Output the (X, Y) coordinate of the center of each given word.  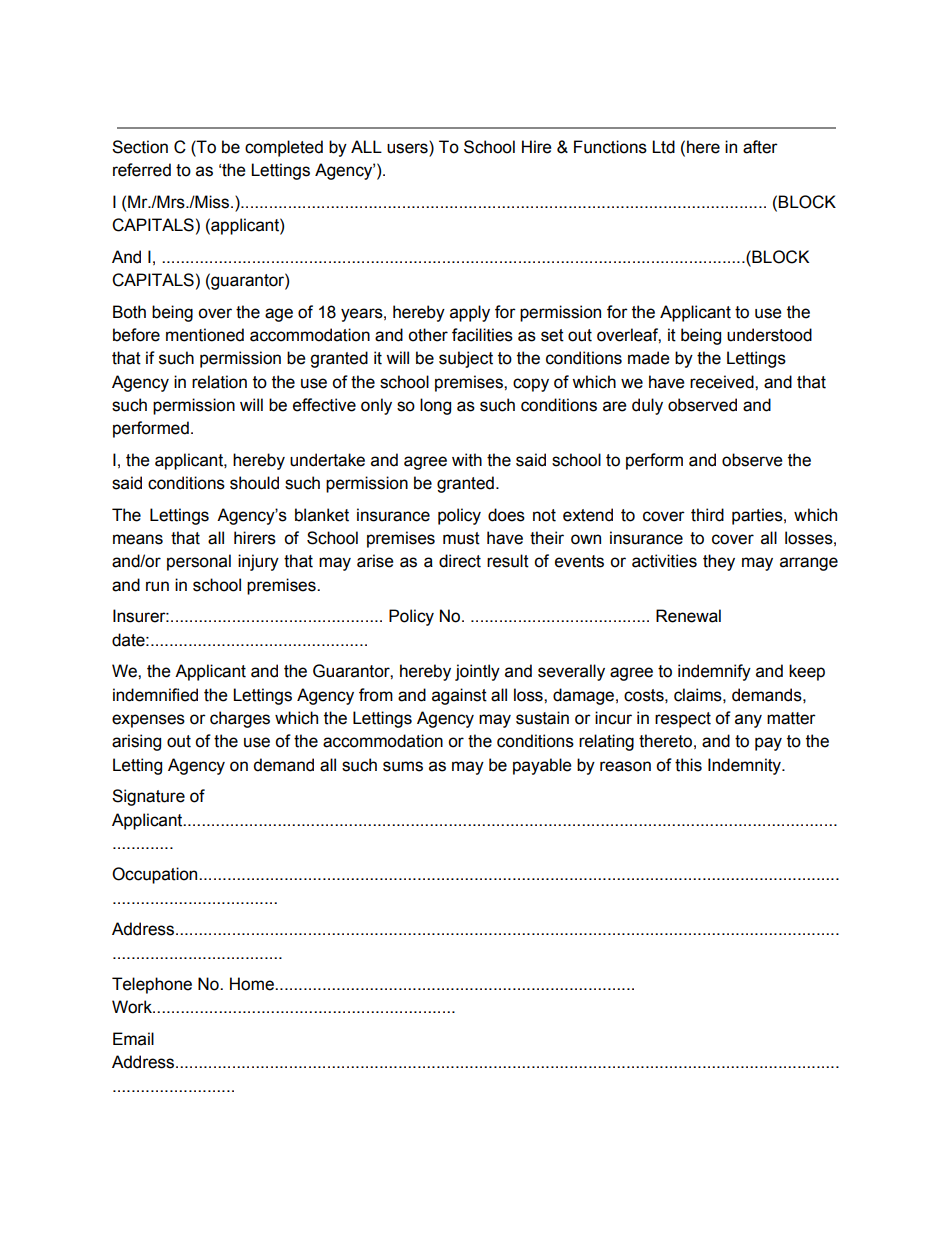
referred (142, 170)
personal (199, 562)
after (760, 147)
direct (460, 561)
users (408, 148)
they (719, 562)
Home (253, 984)
